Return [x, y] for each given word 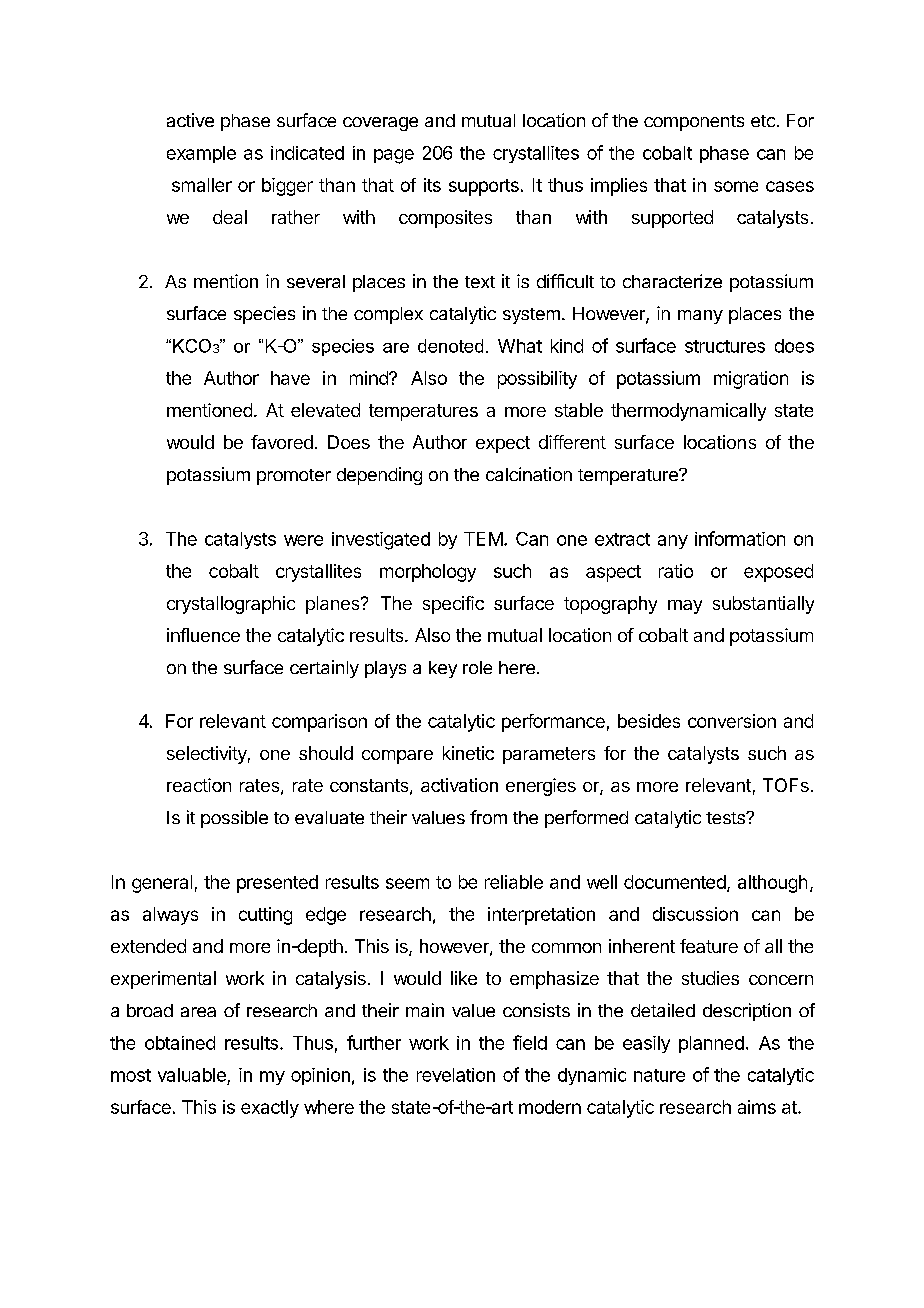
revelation [456, 1075]
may [685, 607]
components [694, 123]
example [201, 154]
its [432, 185]
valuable [192, 1075]
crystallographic [231, 605]
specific [453, 605]
